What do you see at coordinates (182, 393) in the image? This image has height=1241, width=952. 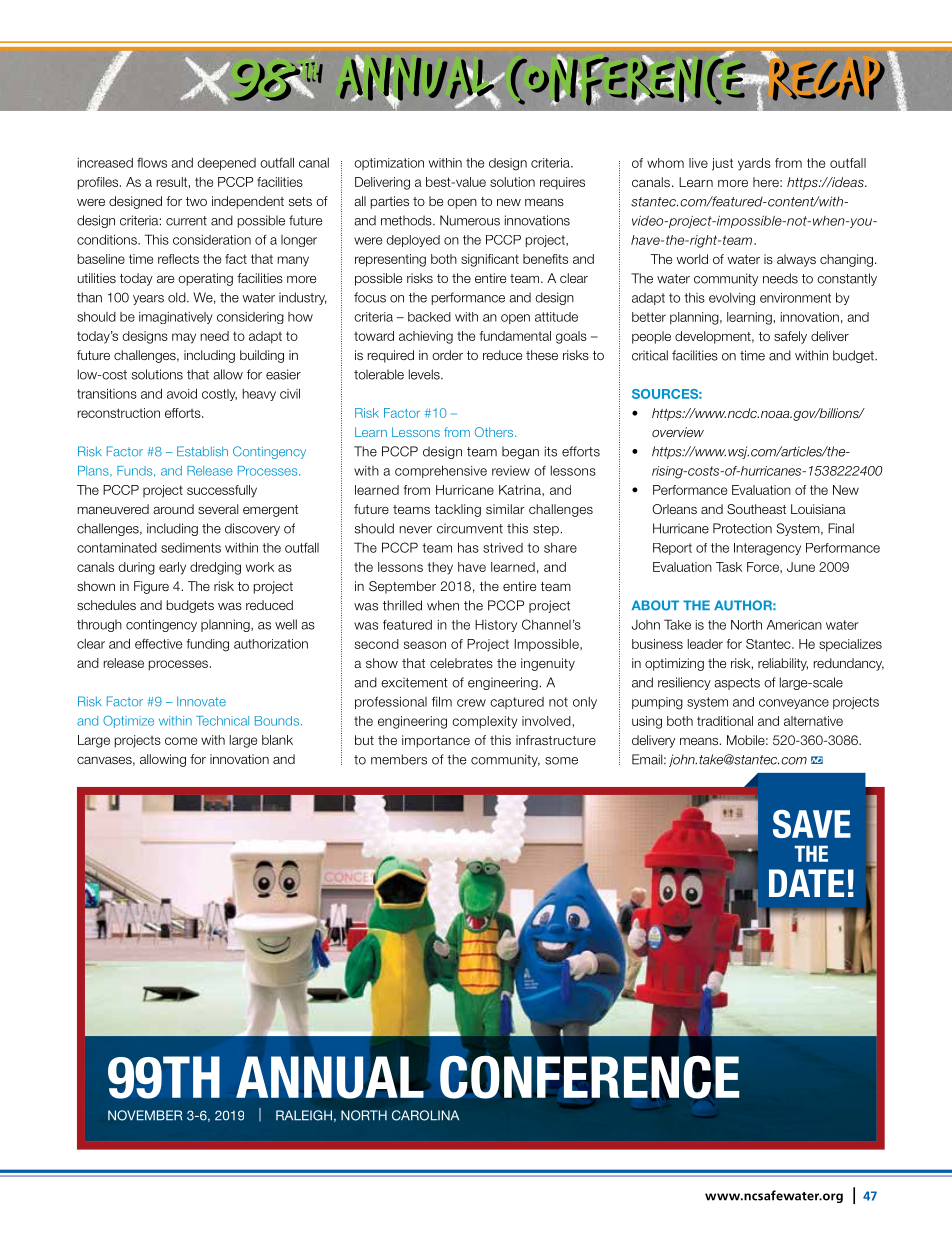 I see `avoid` at bounding box center [182, 393].
